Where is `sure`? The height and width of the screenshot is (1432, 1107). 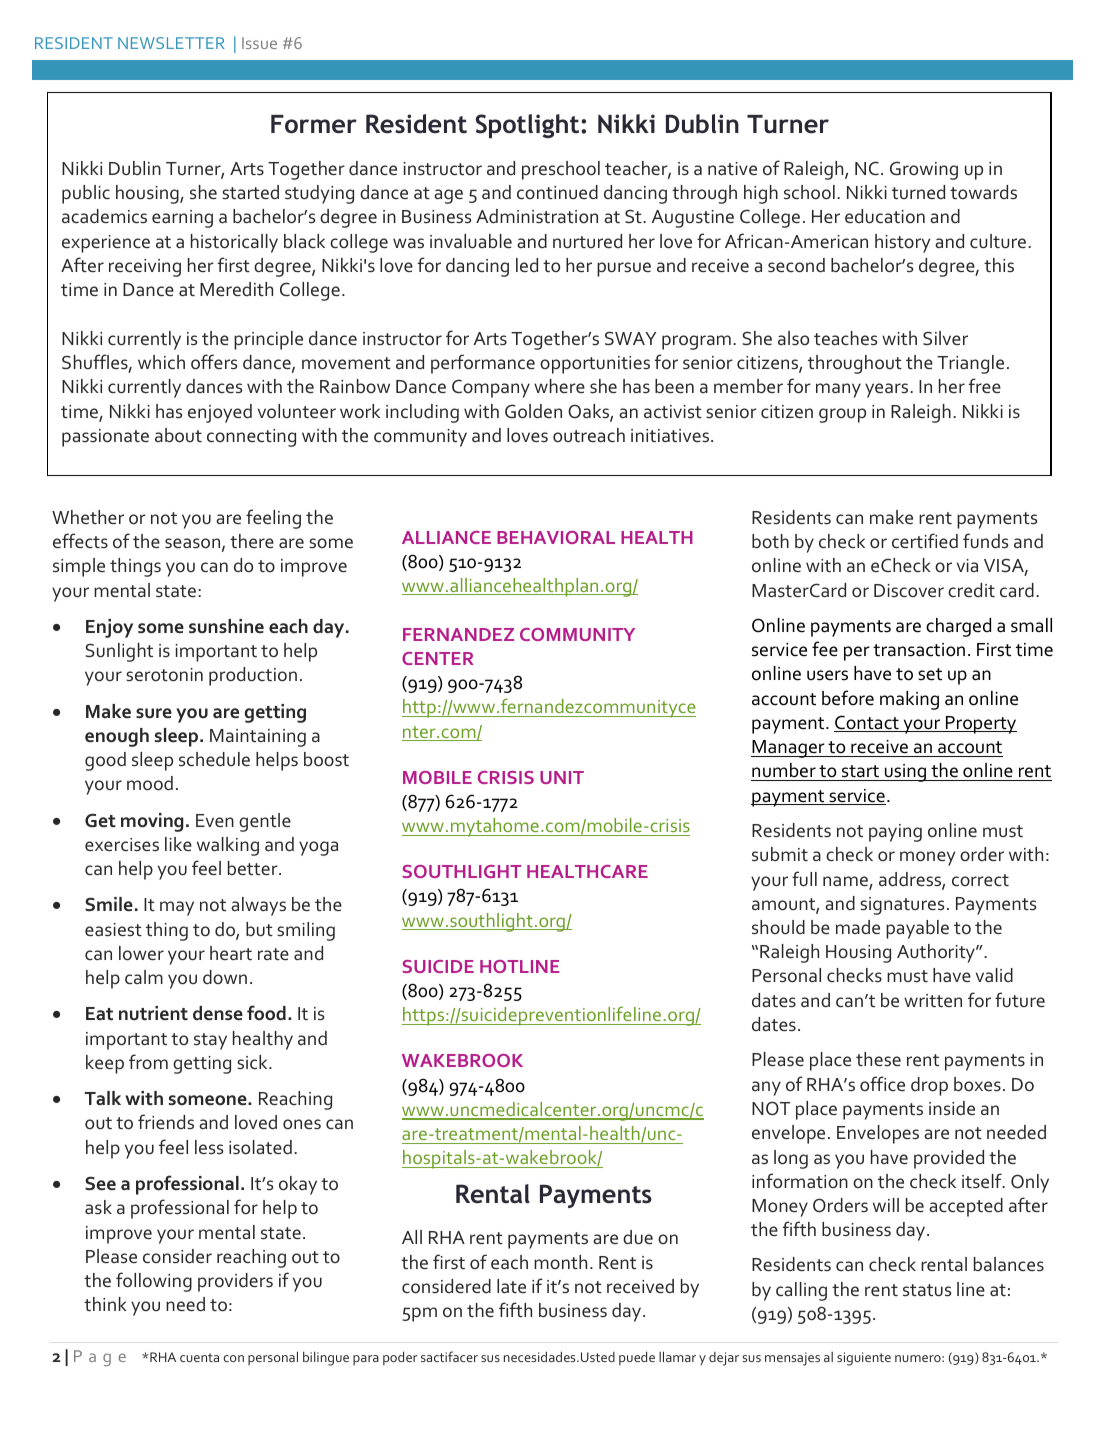
sure is located at coordinates (154, 713).
